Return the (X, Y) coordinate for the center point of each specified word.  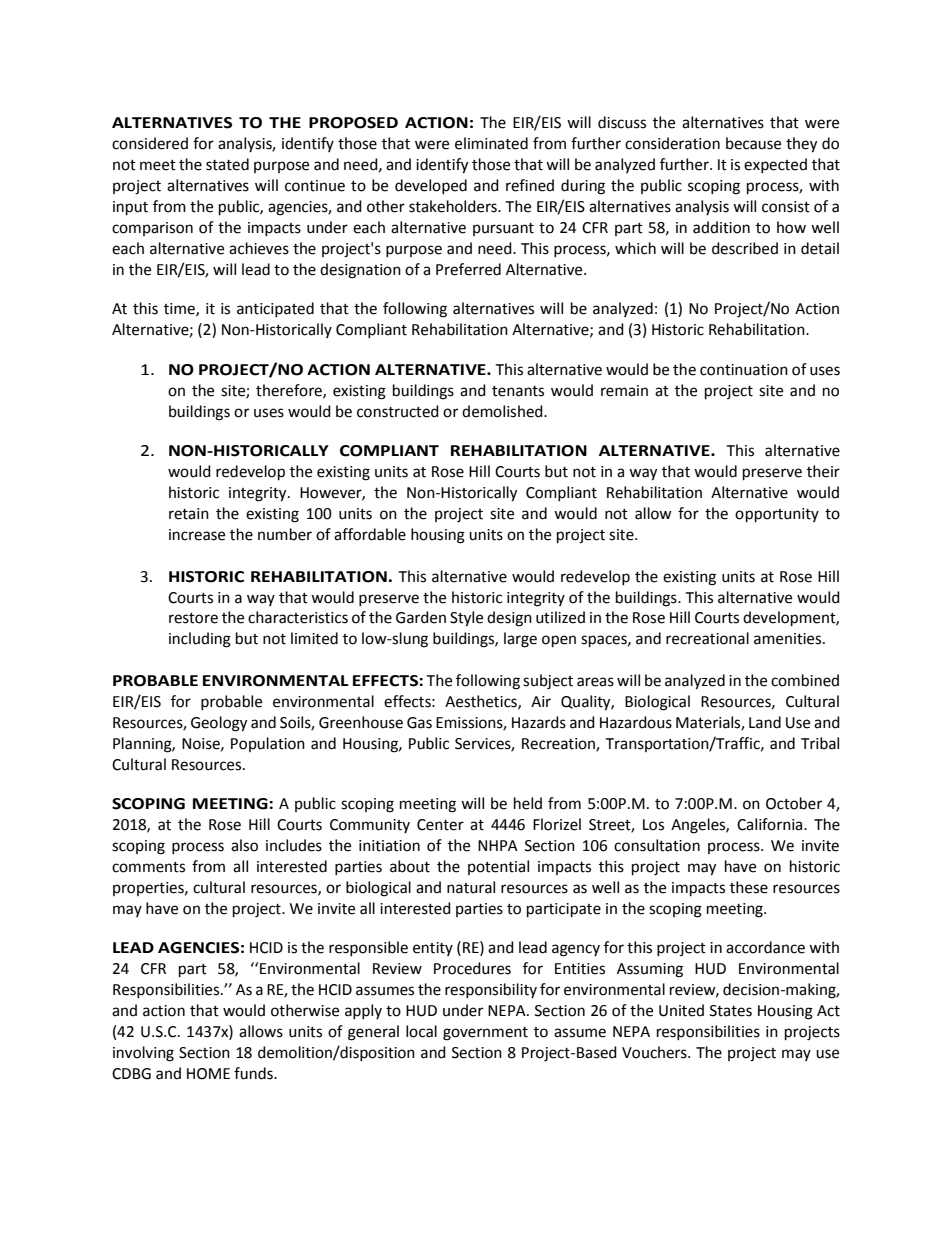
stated (227, 164)
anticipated (275, 309)
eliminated (491, 143)
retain (189, 514)
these (749, 887)
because (753, 143)
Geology (219, 724)
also (244, 845)
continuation (744, 370)
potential (498, 867)
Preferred (468, 269)
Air (541, 701)
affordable (370, 534)
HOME (208, 1074)
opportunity (777, 515)
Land (765, 722)
